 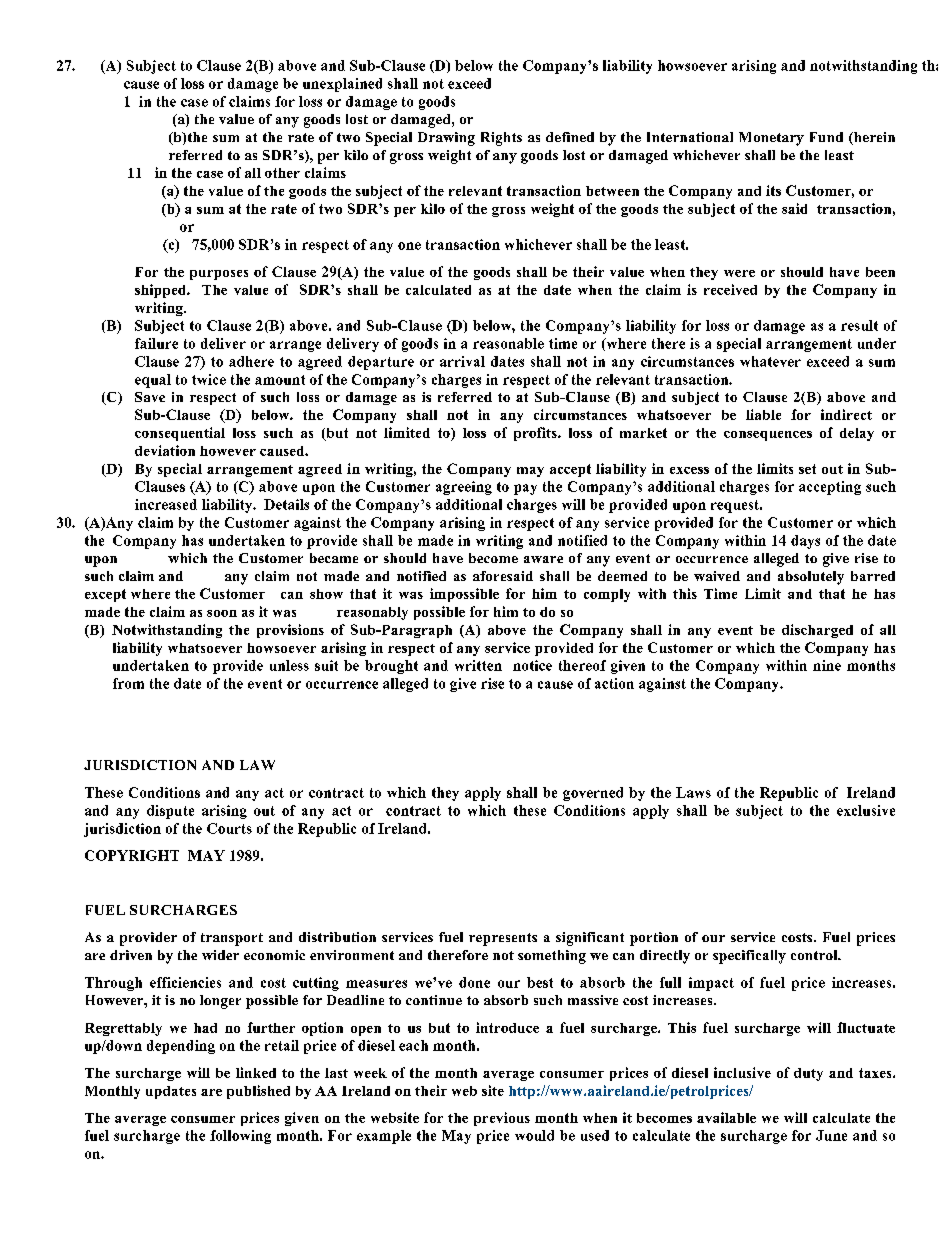 I want to click on shipped, so click(x=161, y=291).
